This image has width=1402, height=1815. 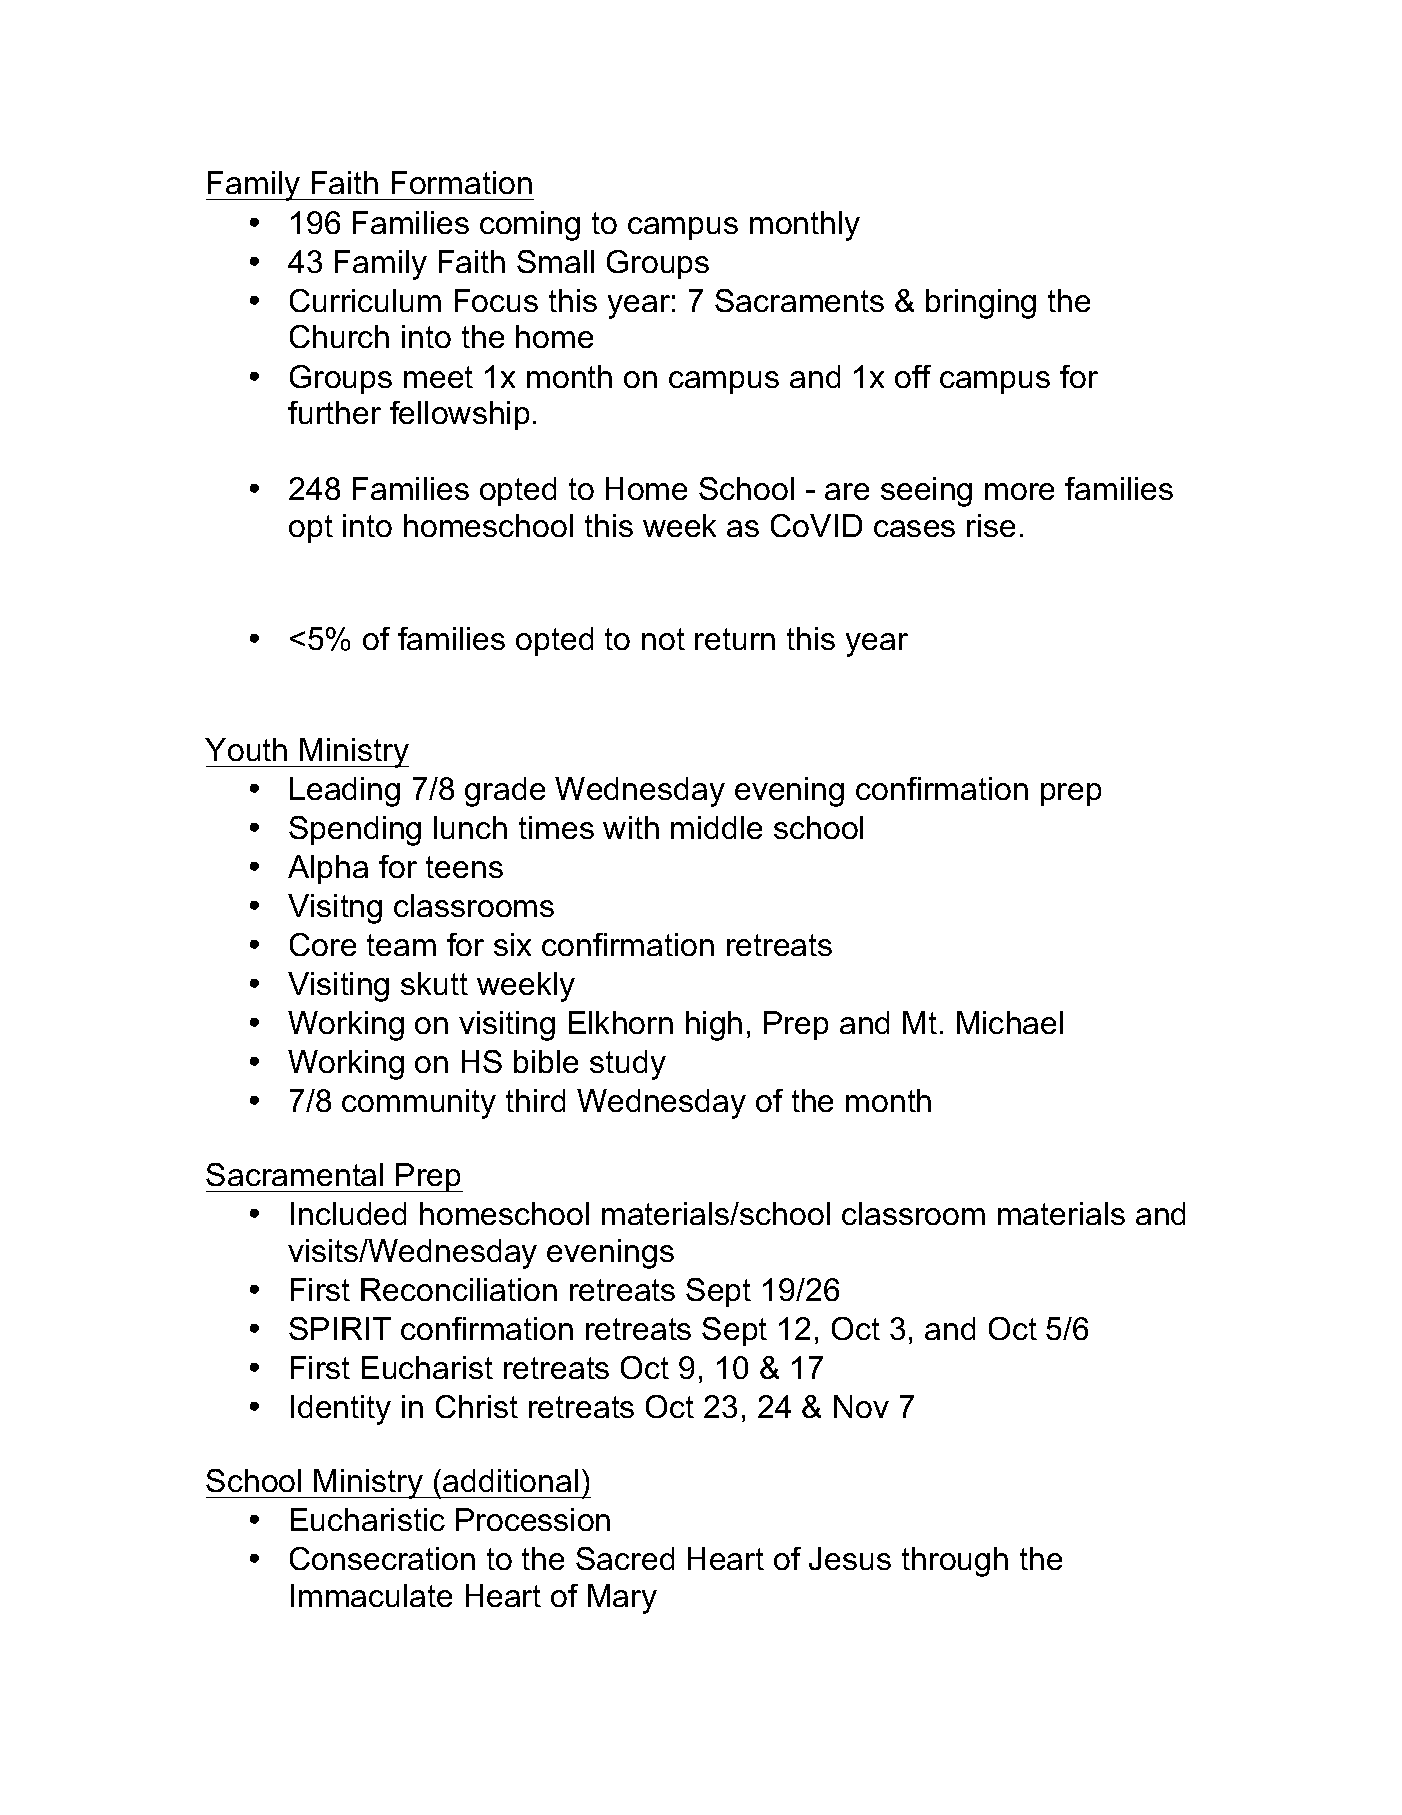 I want to click on Alpha, so click(x=328, y=869).
